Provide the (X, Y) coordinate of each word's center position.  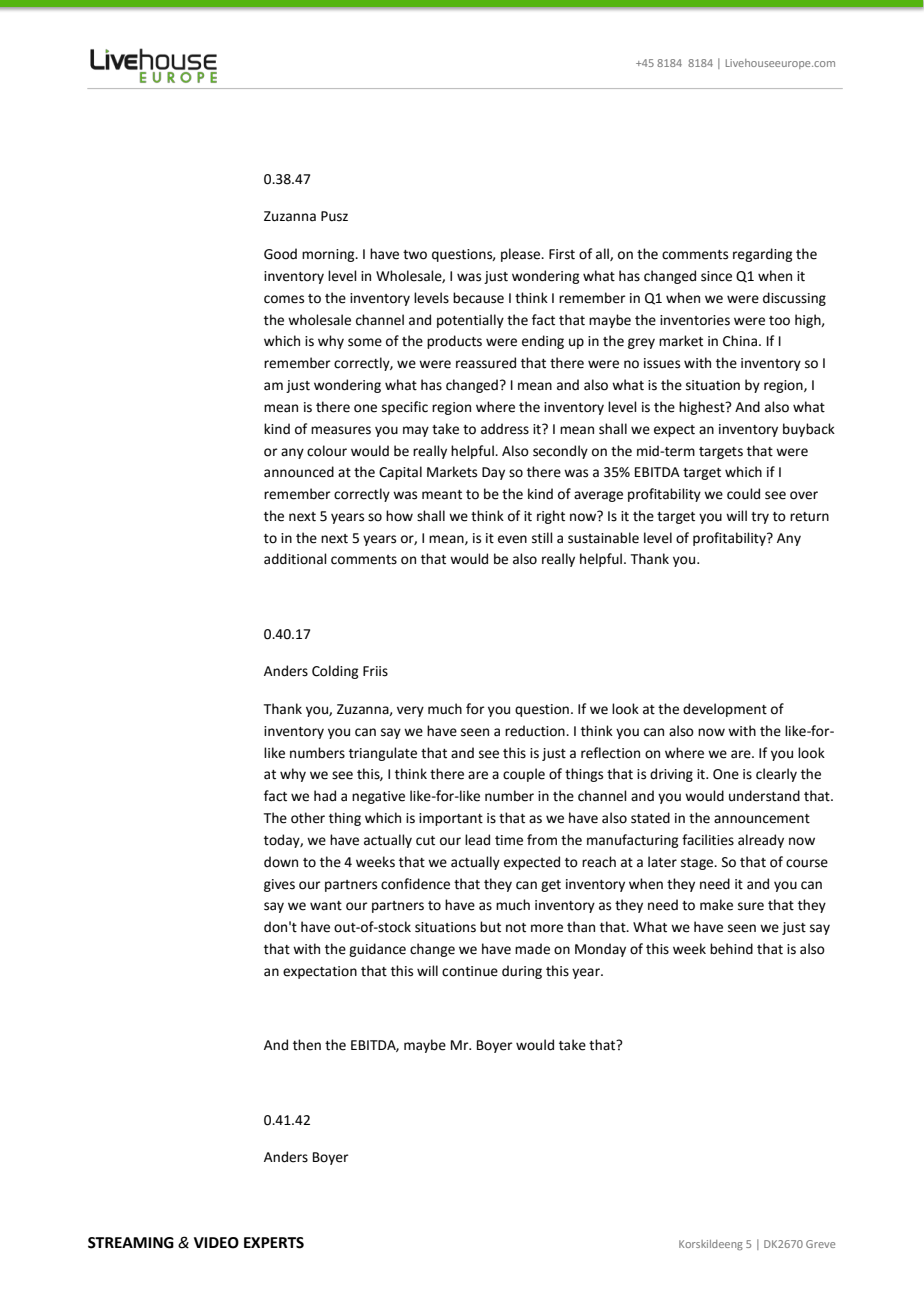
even (512, 539)
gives (279, 885)
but (490, 927)
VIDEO (216, 1243)
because (478, 298)
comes (284, 299)
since (716, 276)
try (760, 518)
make (716, 905)
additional (295, 559)
